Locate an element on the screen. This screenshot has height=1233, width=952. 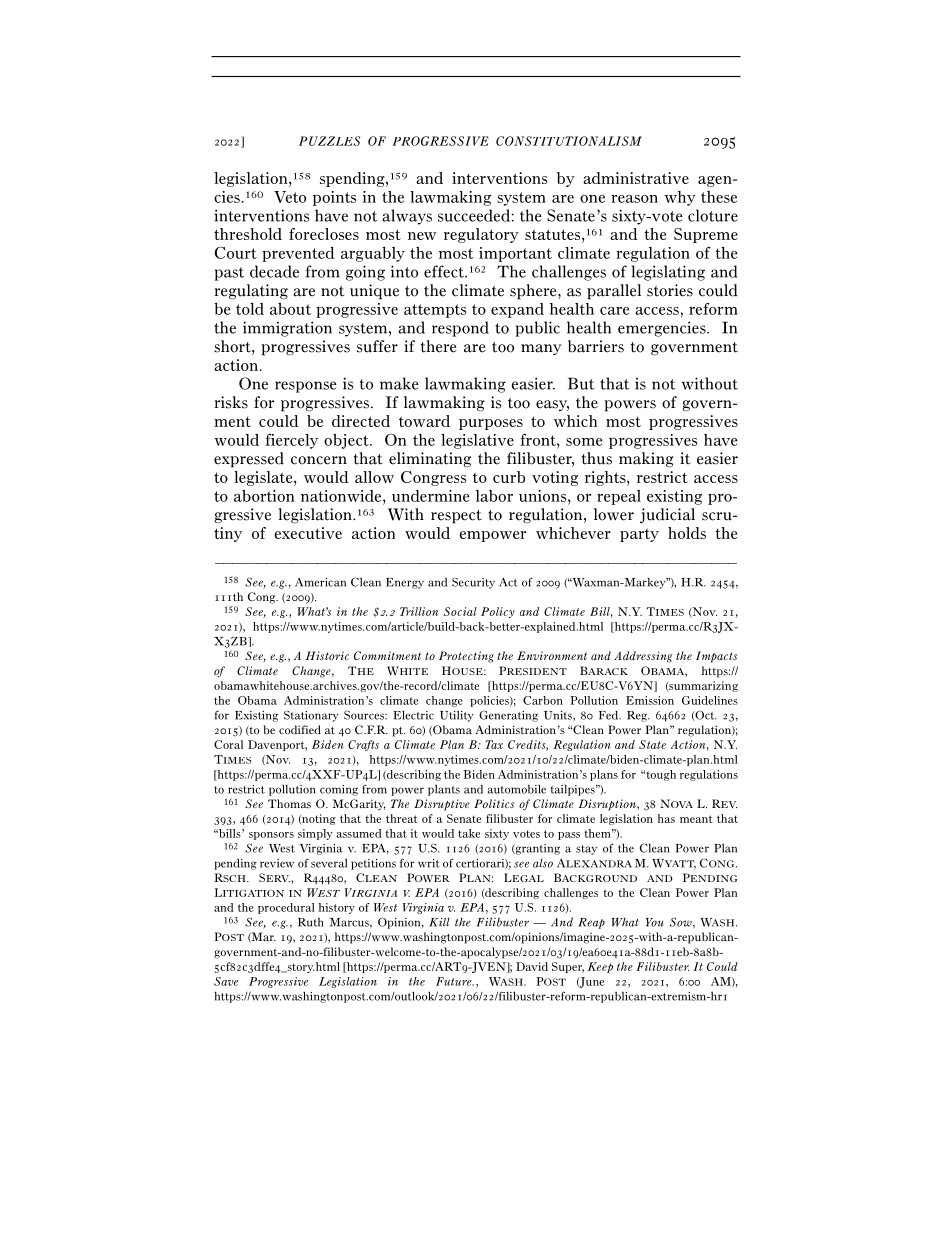
party is located at coordinates (639, 535).
